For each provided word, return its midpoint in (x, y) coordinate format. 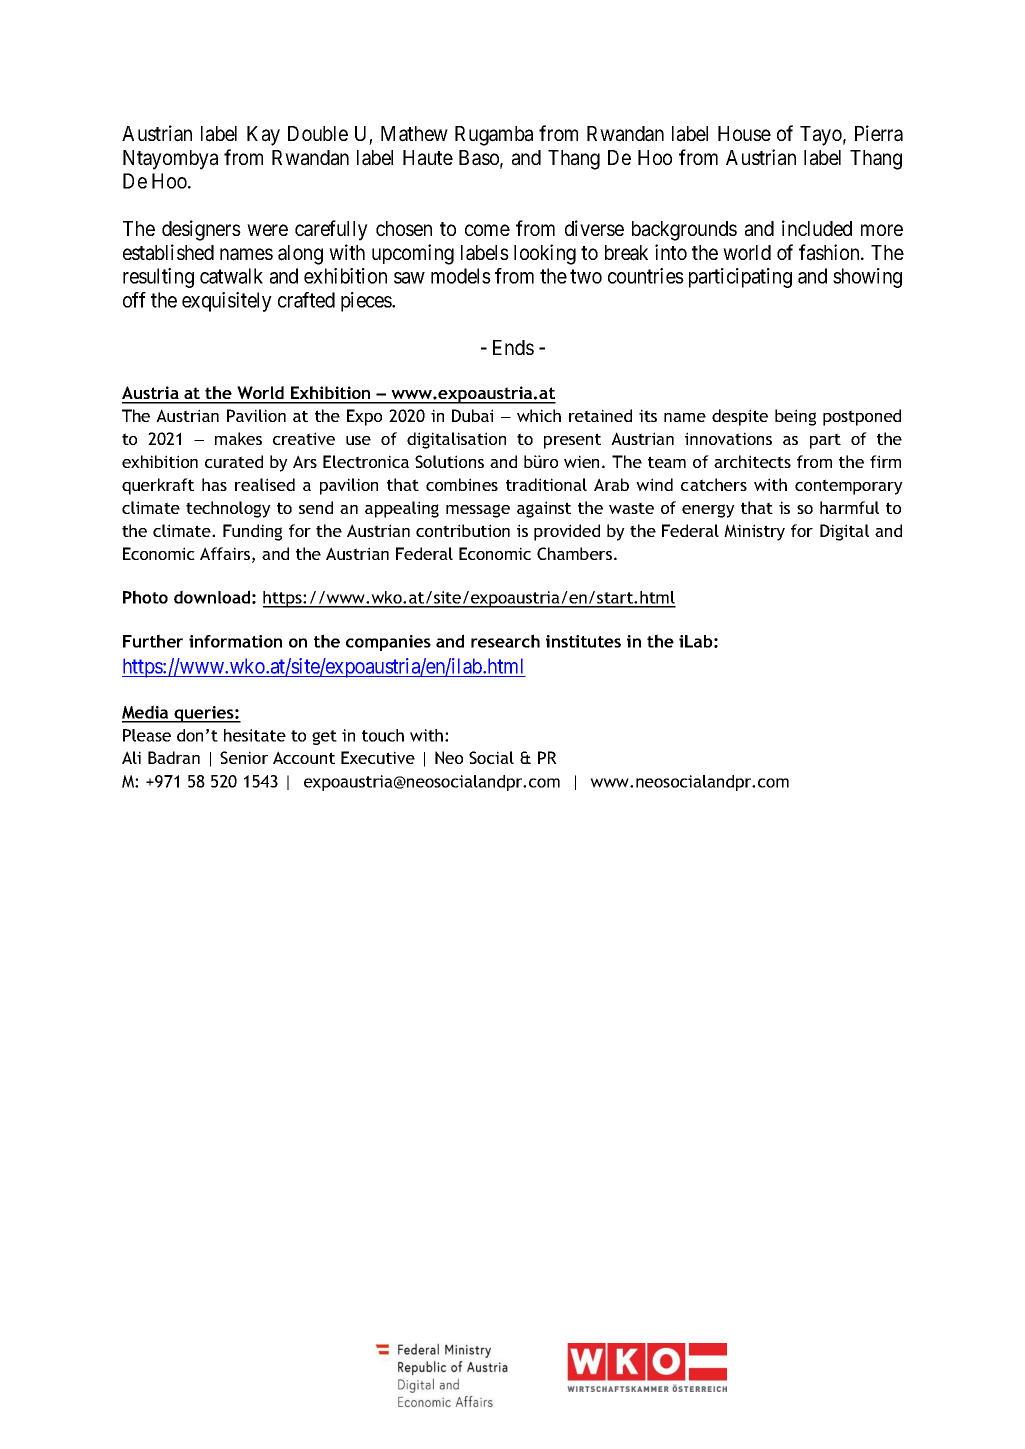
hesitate (255, 735)
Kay (263, 136)
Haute (428, 158)
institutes (583, 641)
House (744, 133)
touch (383, 735)
